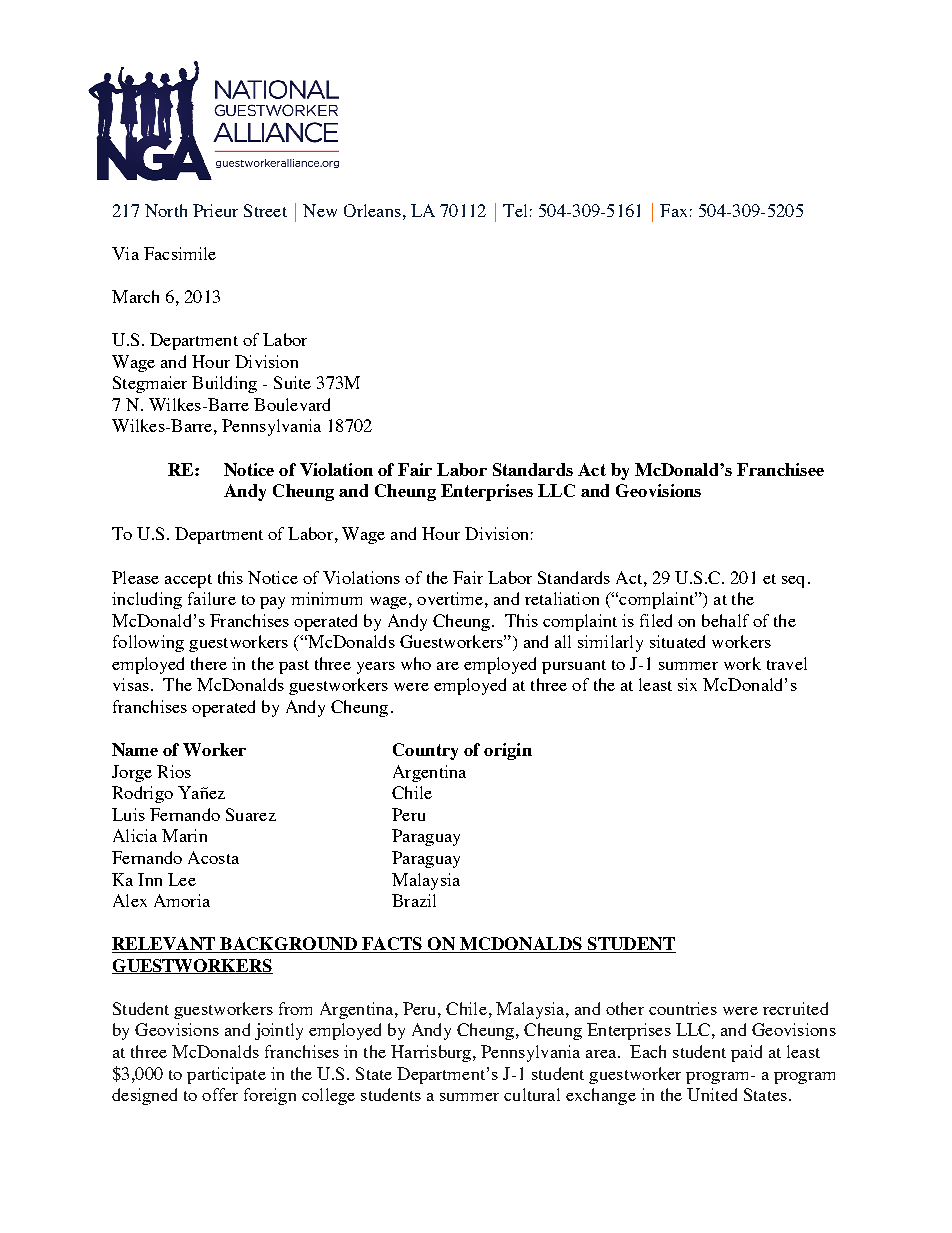  I want to click on Tel, so click(515, 210).
